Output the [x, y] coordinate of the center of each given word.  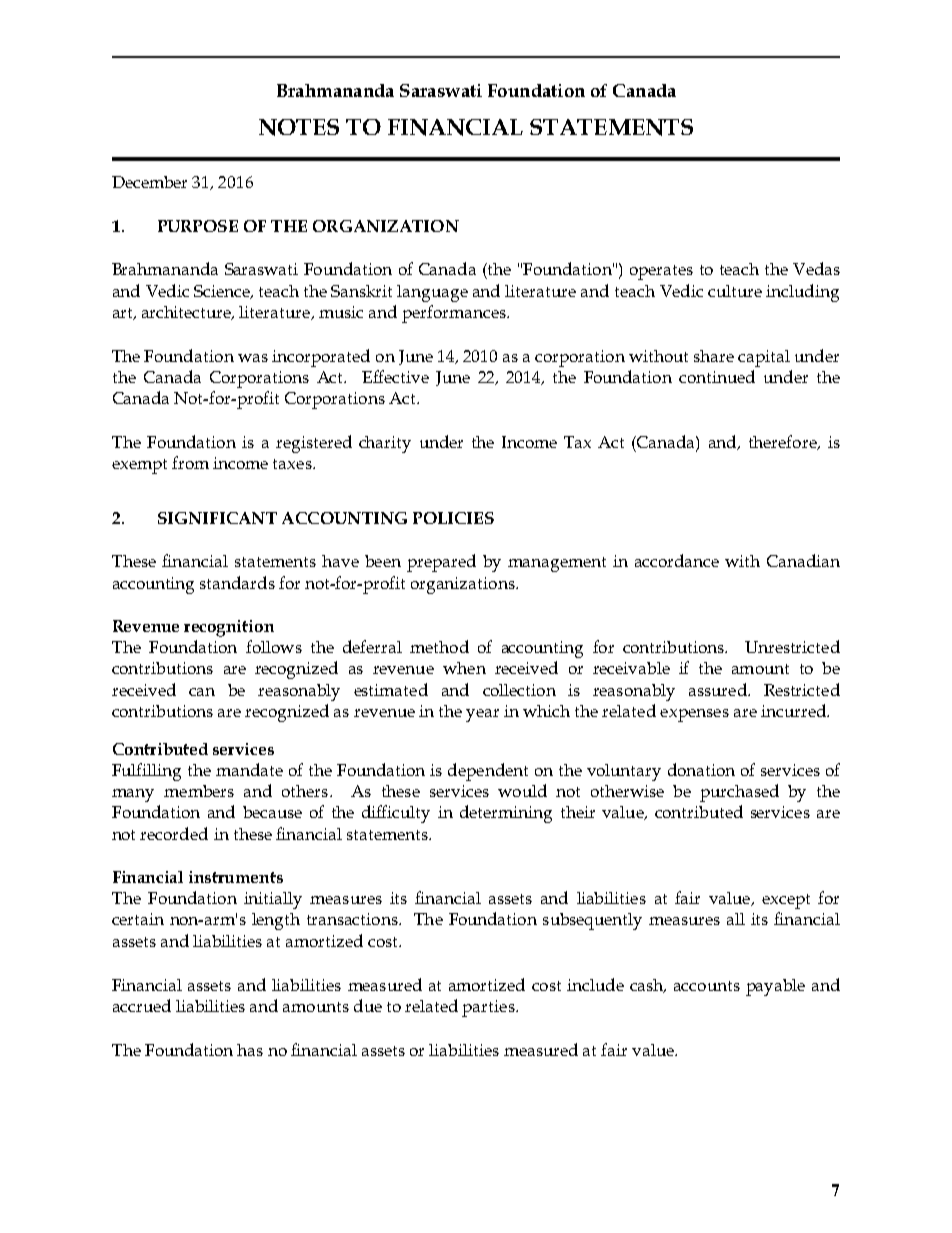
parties [489, 1008]
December [149, 182]
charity [385, 444]
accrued [142, 1005]
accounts [707, 986]
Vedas [816, 268]
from [190, 462]
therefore [784, 442]
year [482, 715]
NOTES [299, 127]
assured [719, 689]
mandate [249, 769]
